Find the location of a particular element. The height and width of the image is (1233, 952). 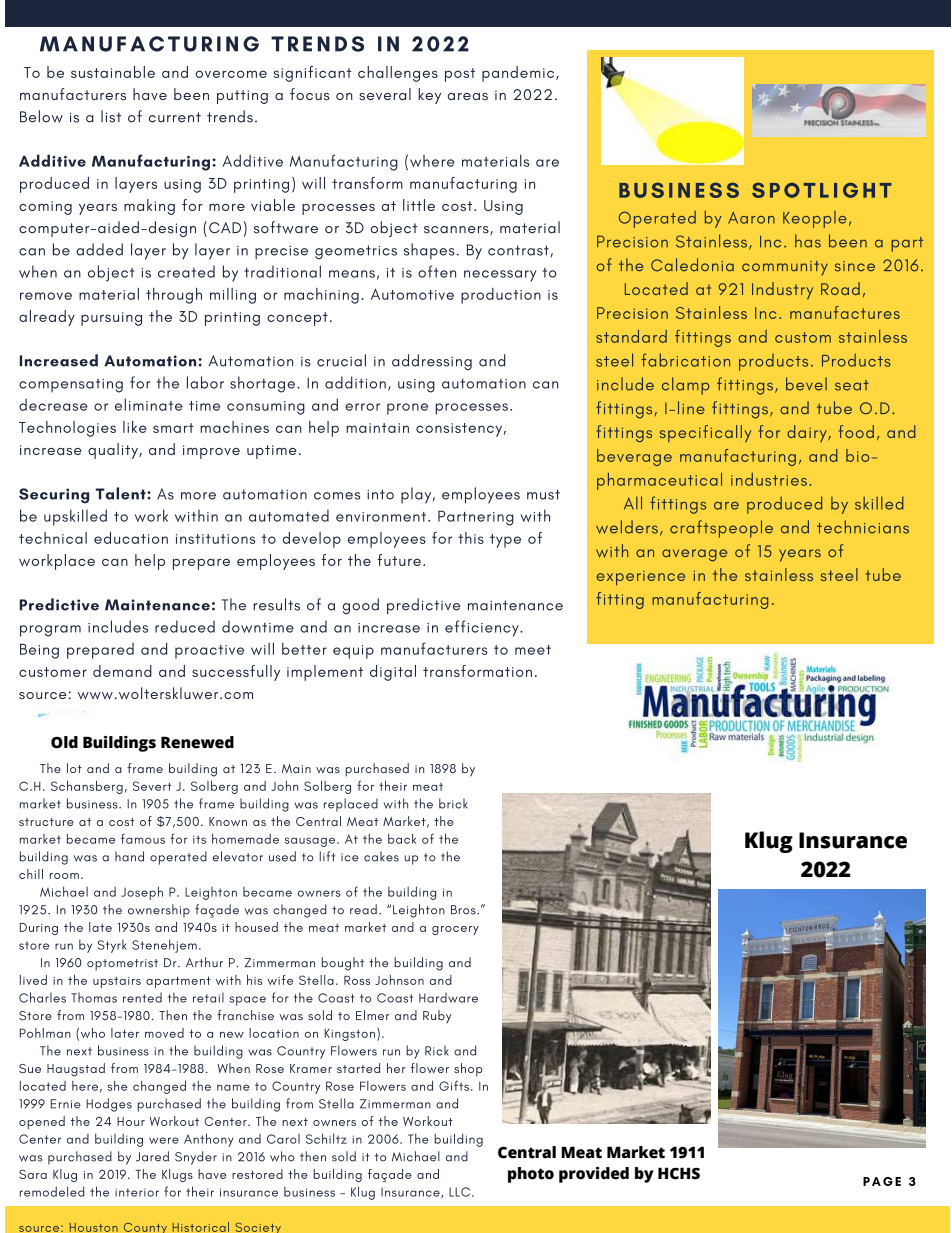

Bros is located at coordinates (464, 910).
